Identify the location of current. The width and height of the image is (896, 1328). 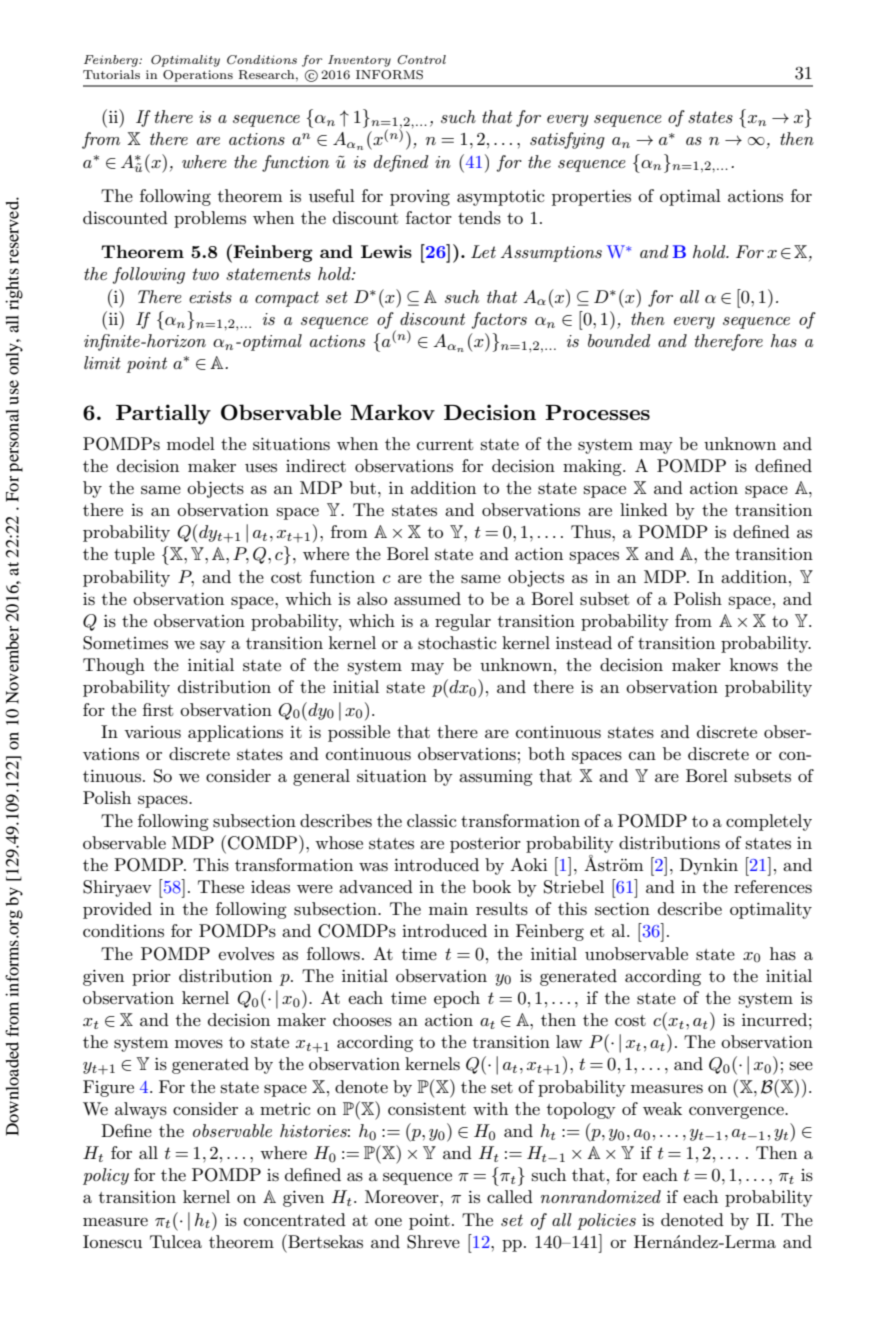
(445, 444).
